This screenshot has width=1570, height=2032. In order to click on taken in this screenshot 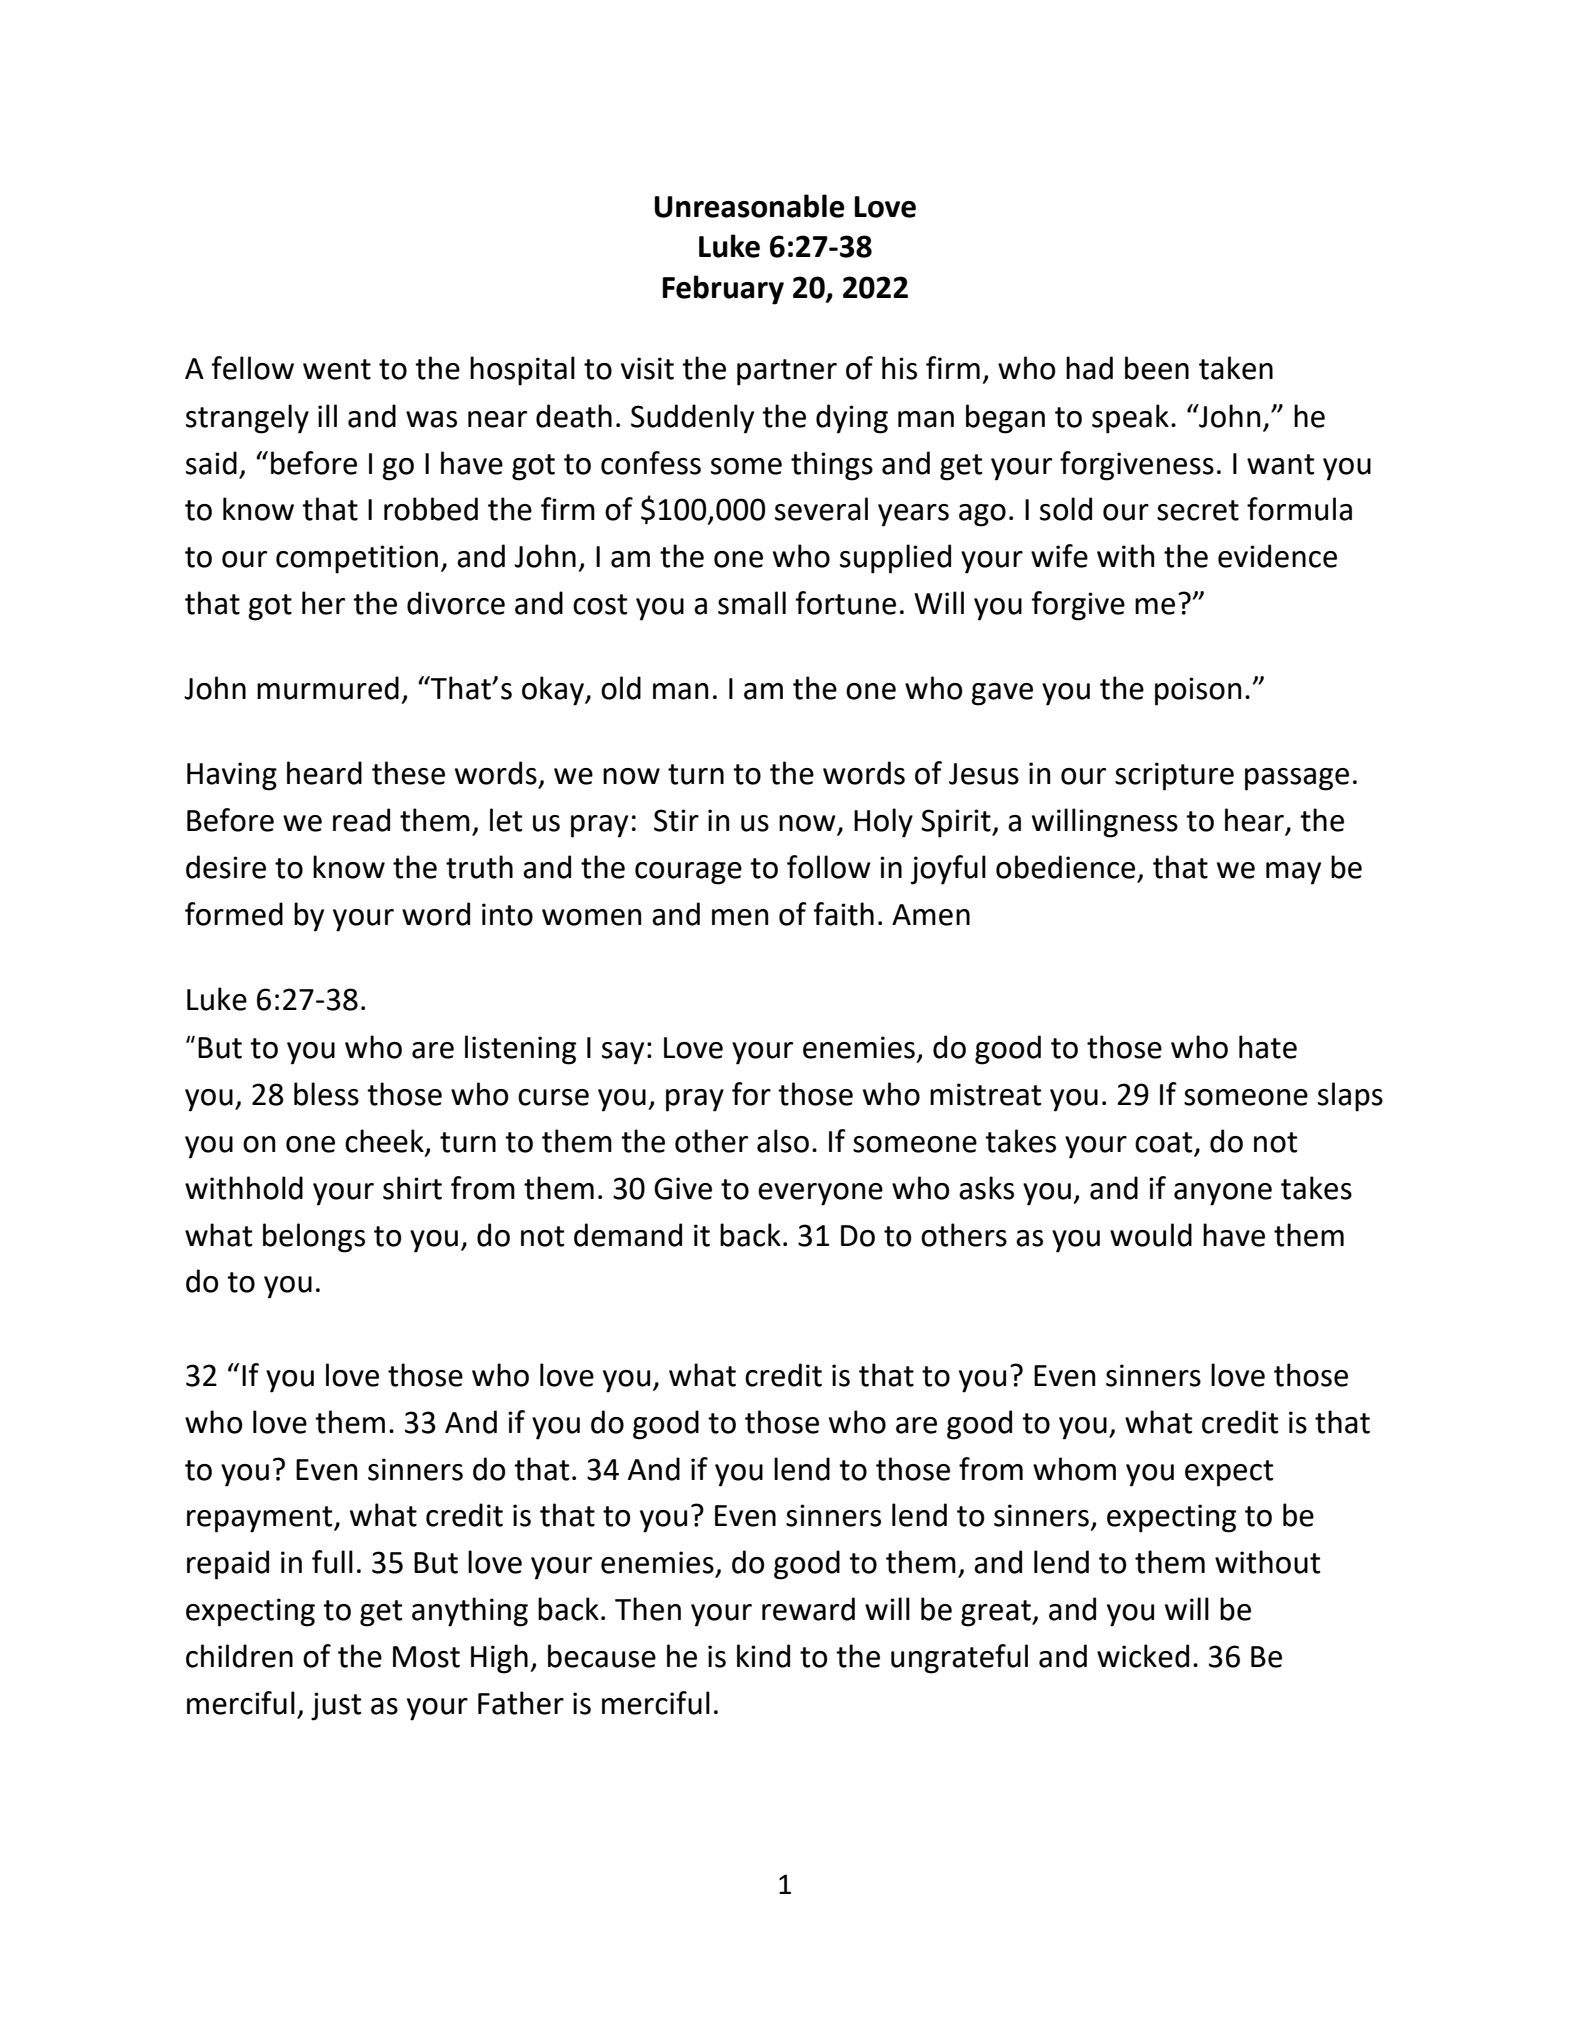, I will do `click(1236, 368)`.
